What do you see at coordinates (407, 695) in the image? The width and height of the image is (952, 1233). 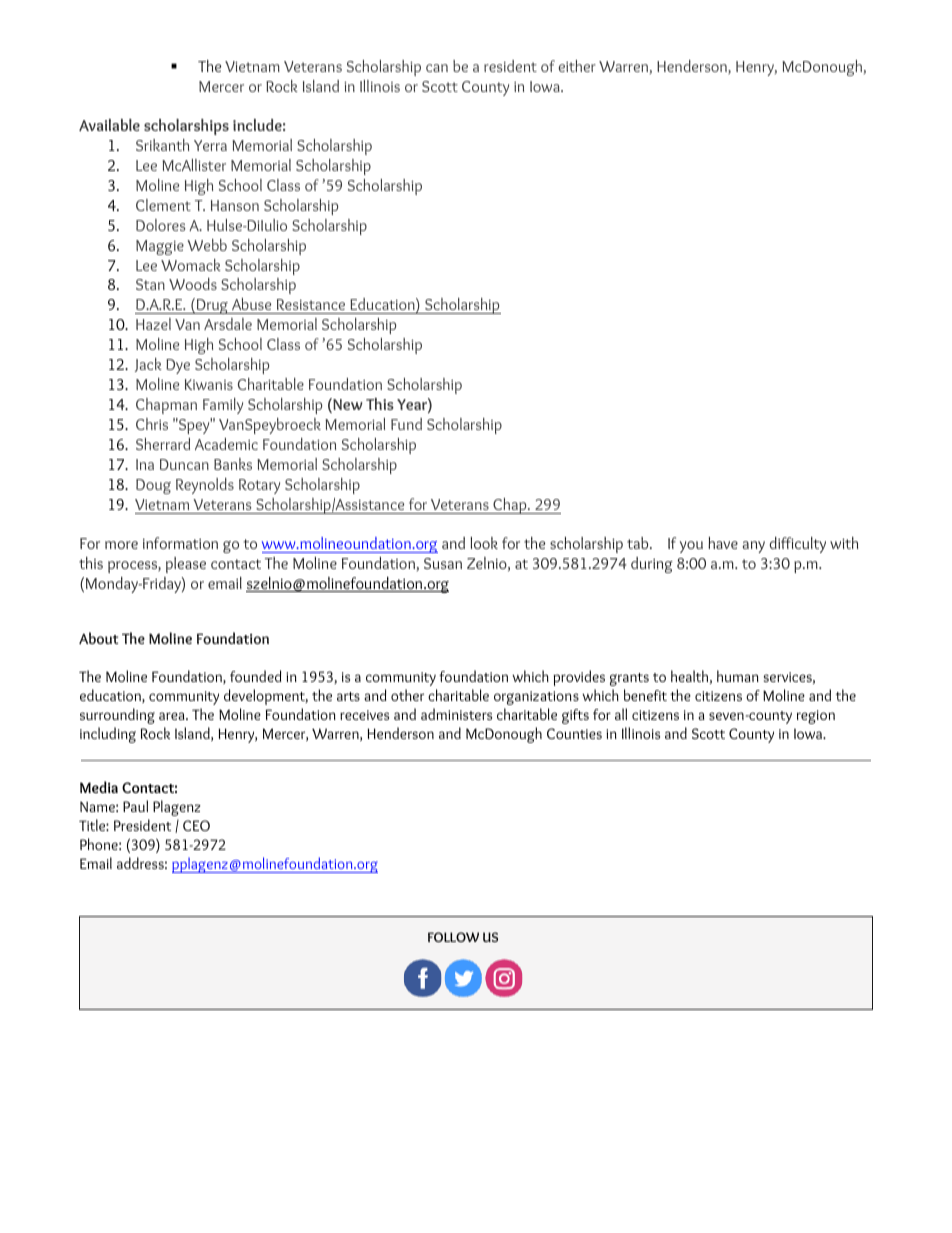 I see `other` at bounding box center [407, 695].
